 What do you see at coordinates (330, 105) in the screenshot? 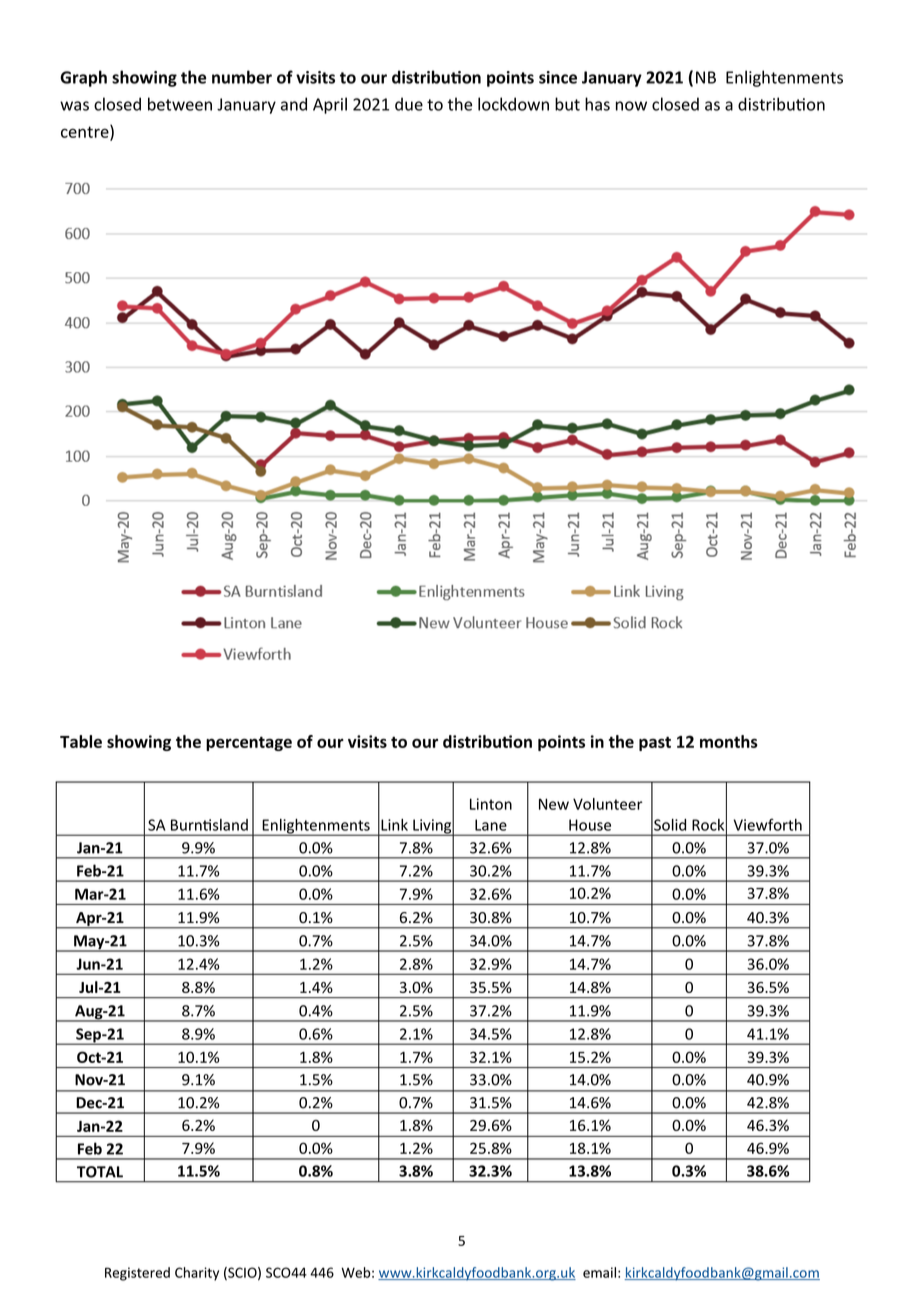
I see `April` at bounding box center [330, 105].
